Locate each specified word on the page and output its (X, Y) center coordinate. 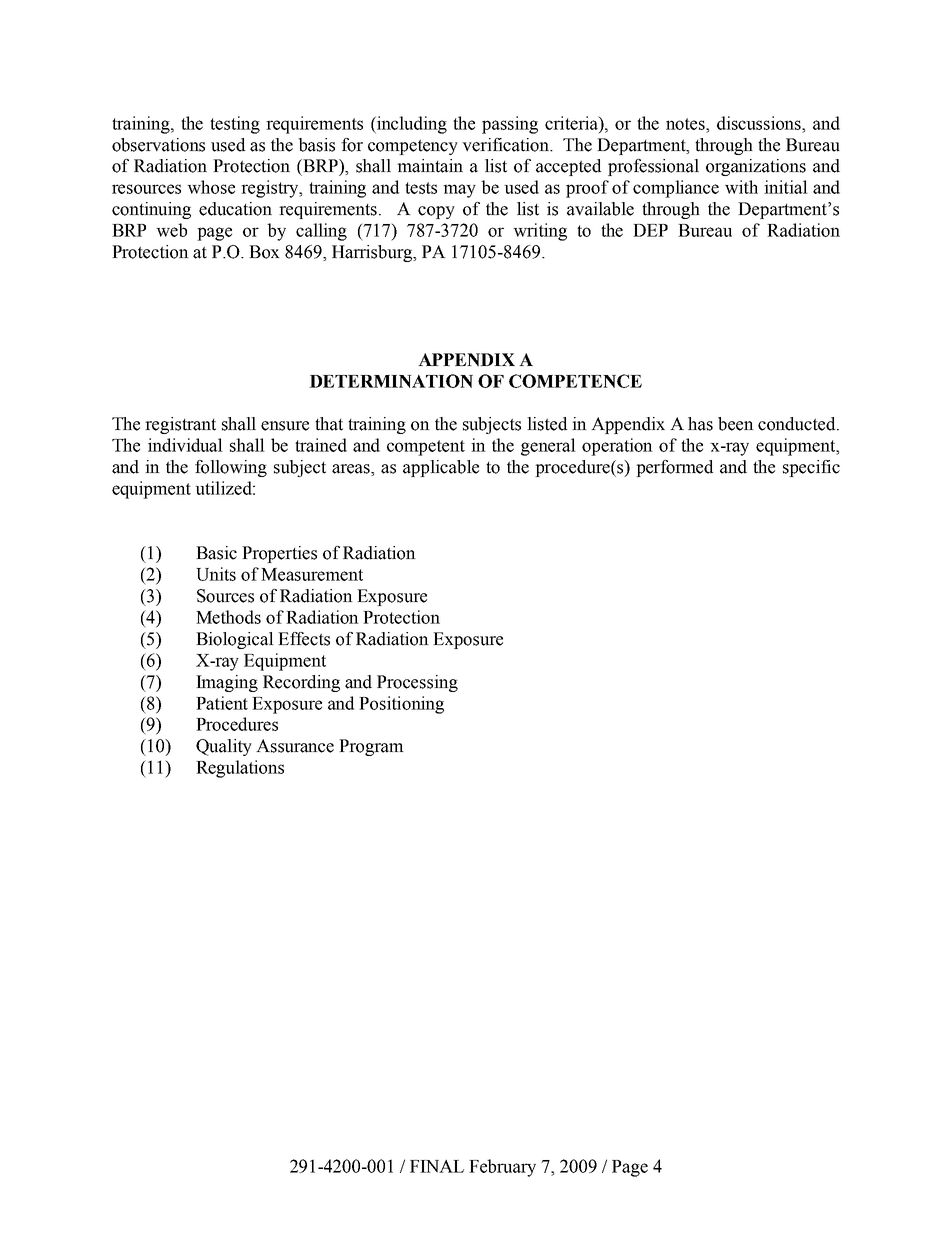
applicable (441, 468)
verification (506, 145)
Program (371, 747)
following (231, 468)
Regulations (240, 769)
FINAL (437, 1166)
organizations (756, 167)
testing (235, 125)
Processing (417, 683)
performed (674, 468)
